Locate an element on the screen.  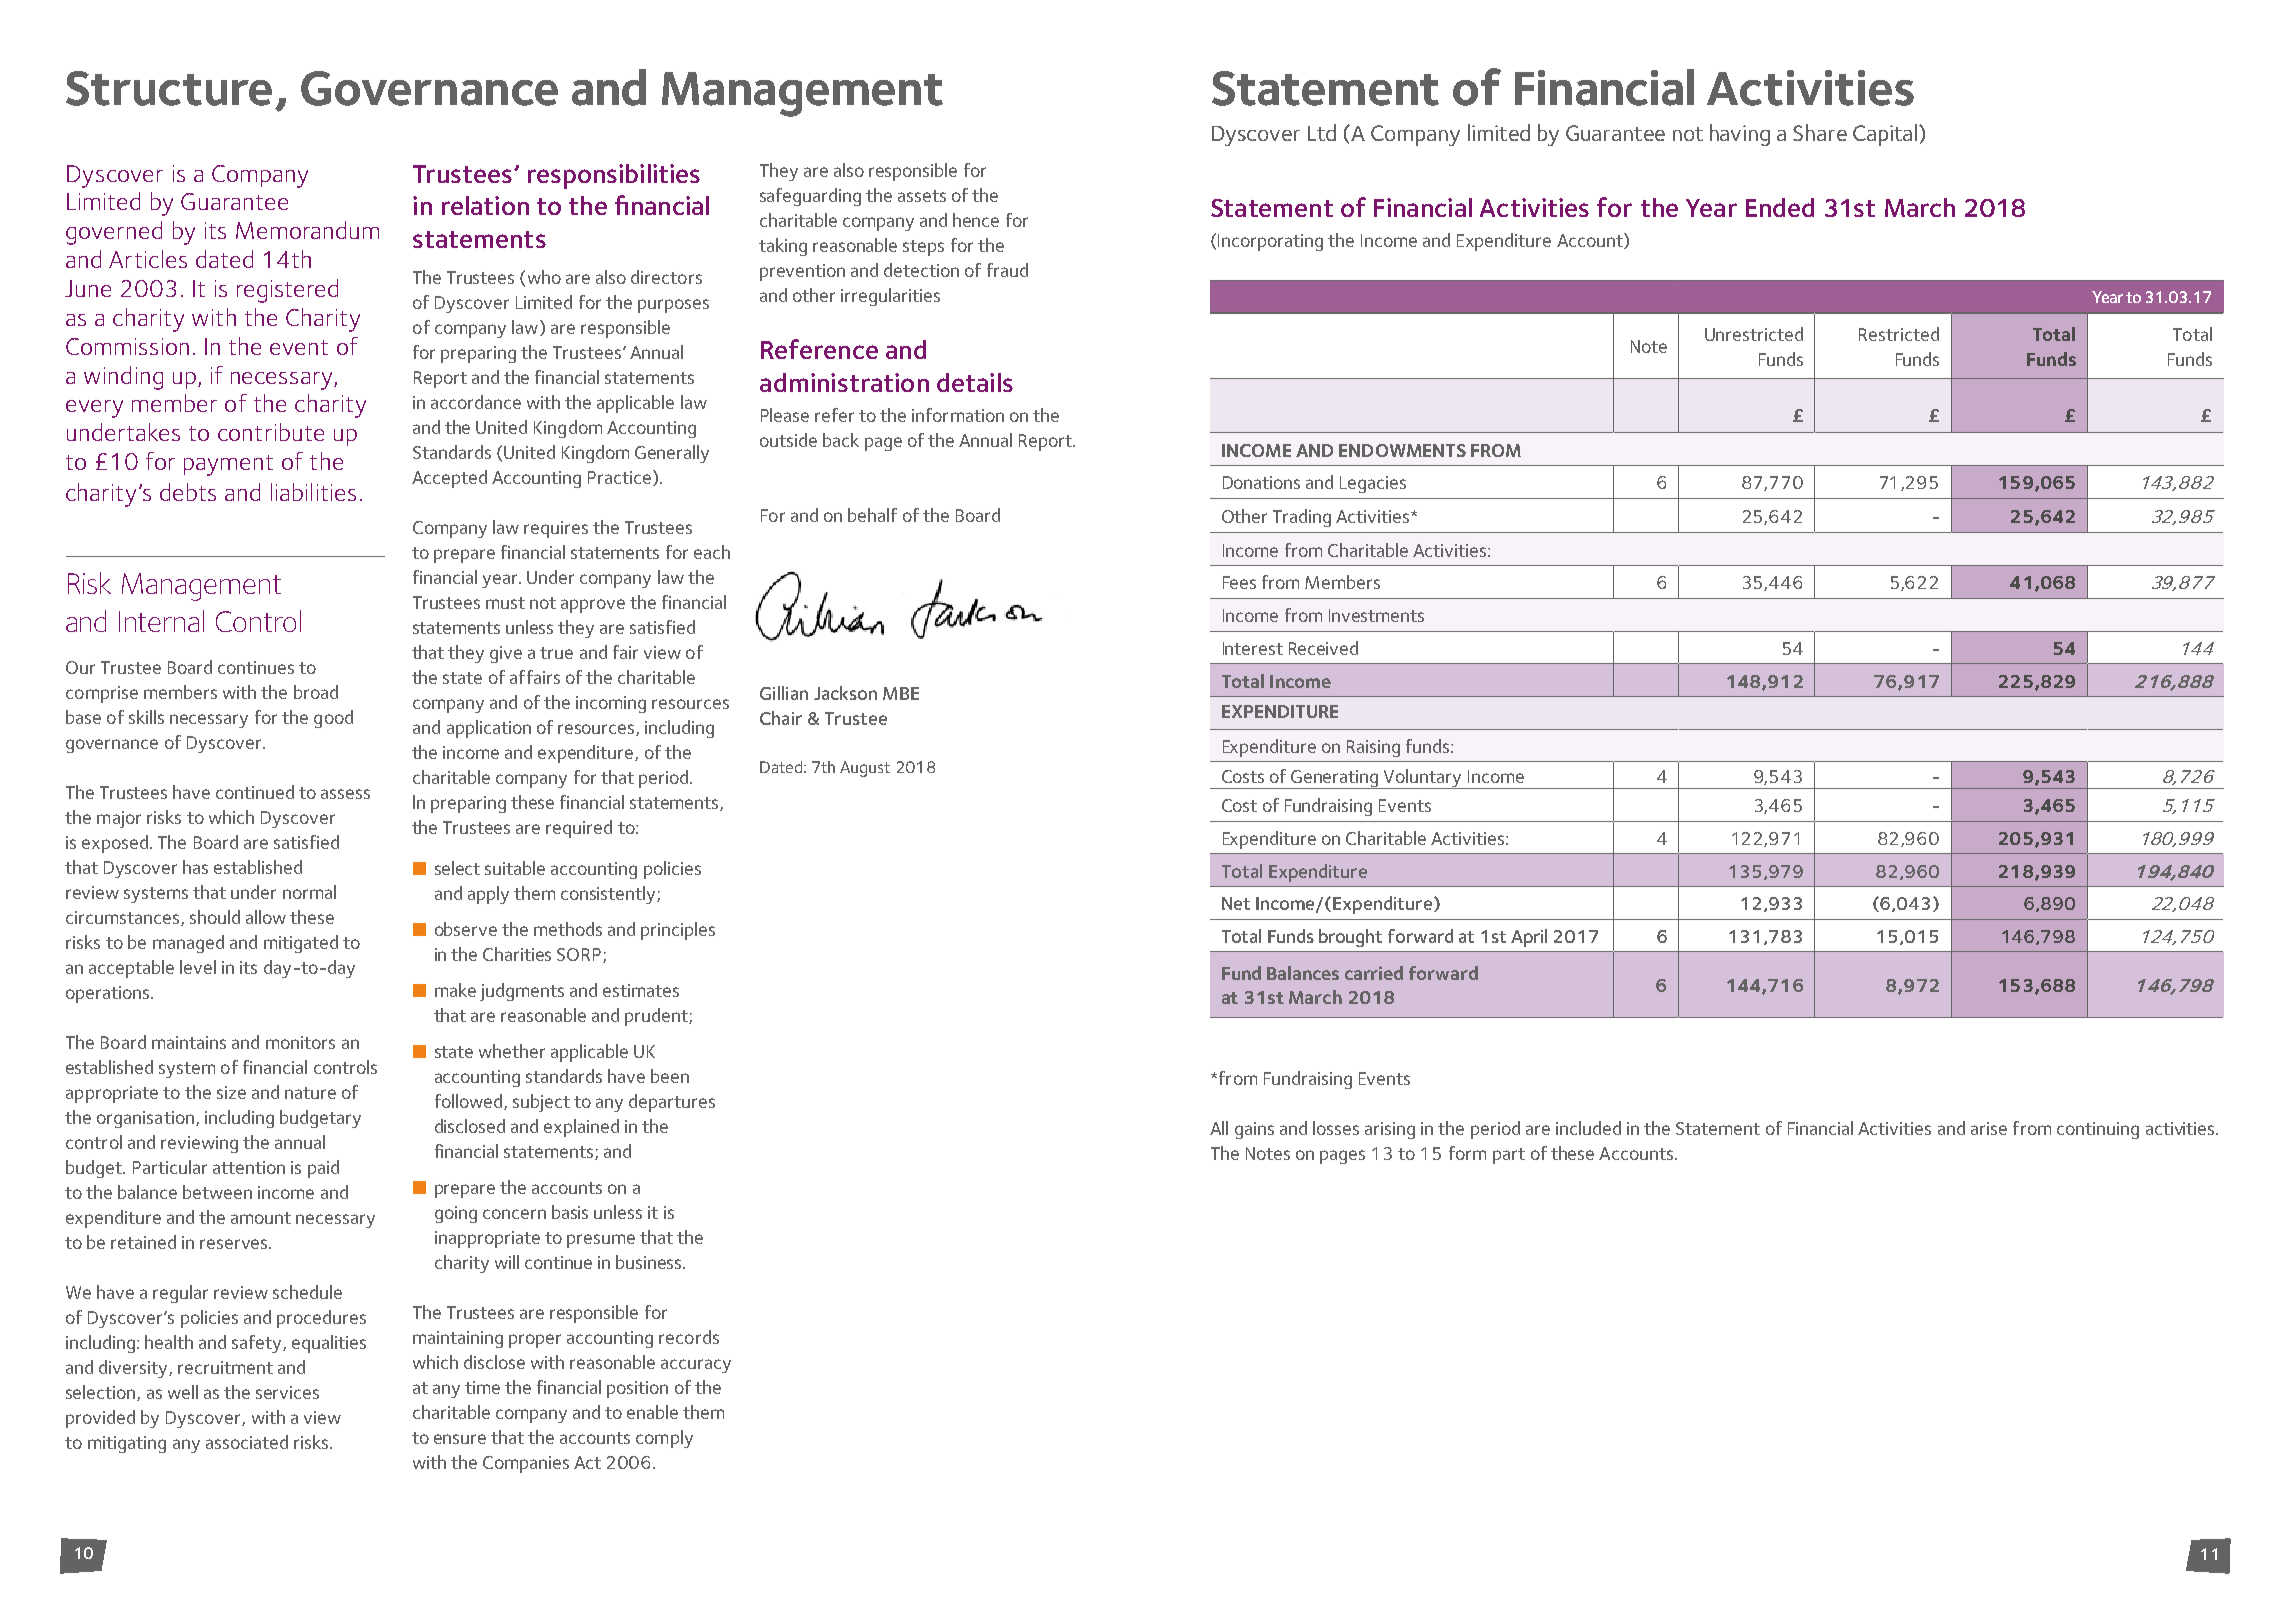
arise is located at coordinates (1989, 1128).
